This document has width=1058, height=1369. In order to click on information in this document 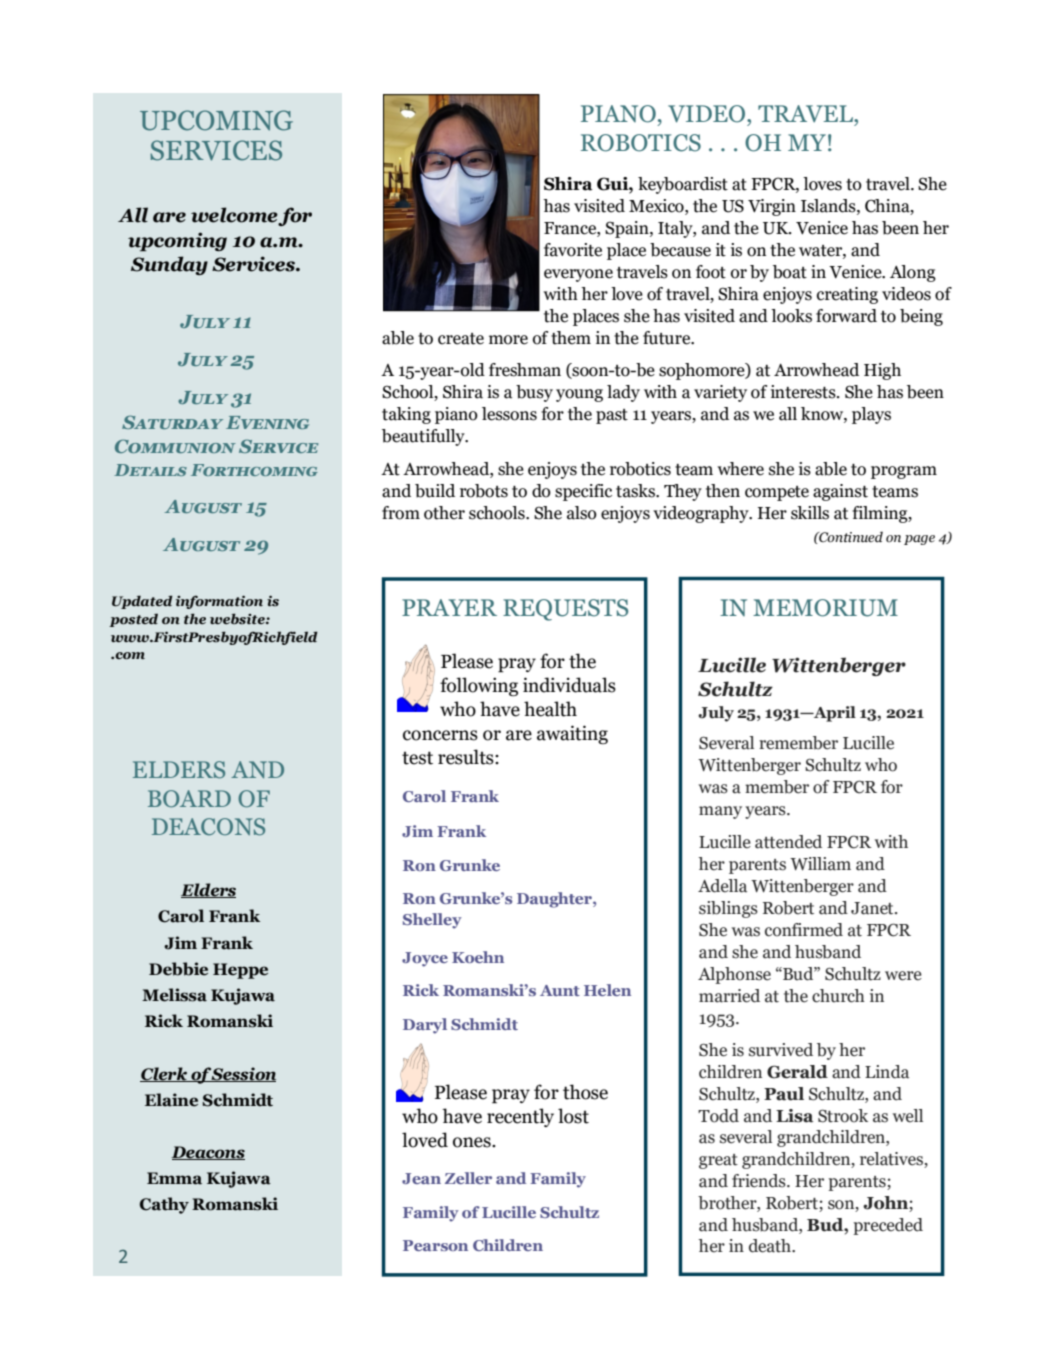, I will do `click(219, 602)`.
